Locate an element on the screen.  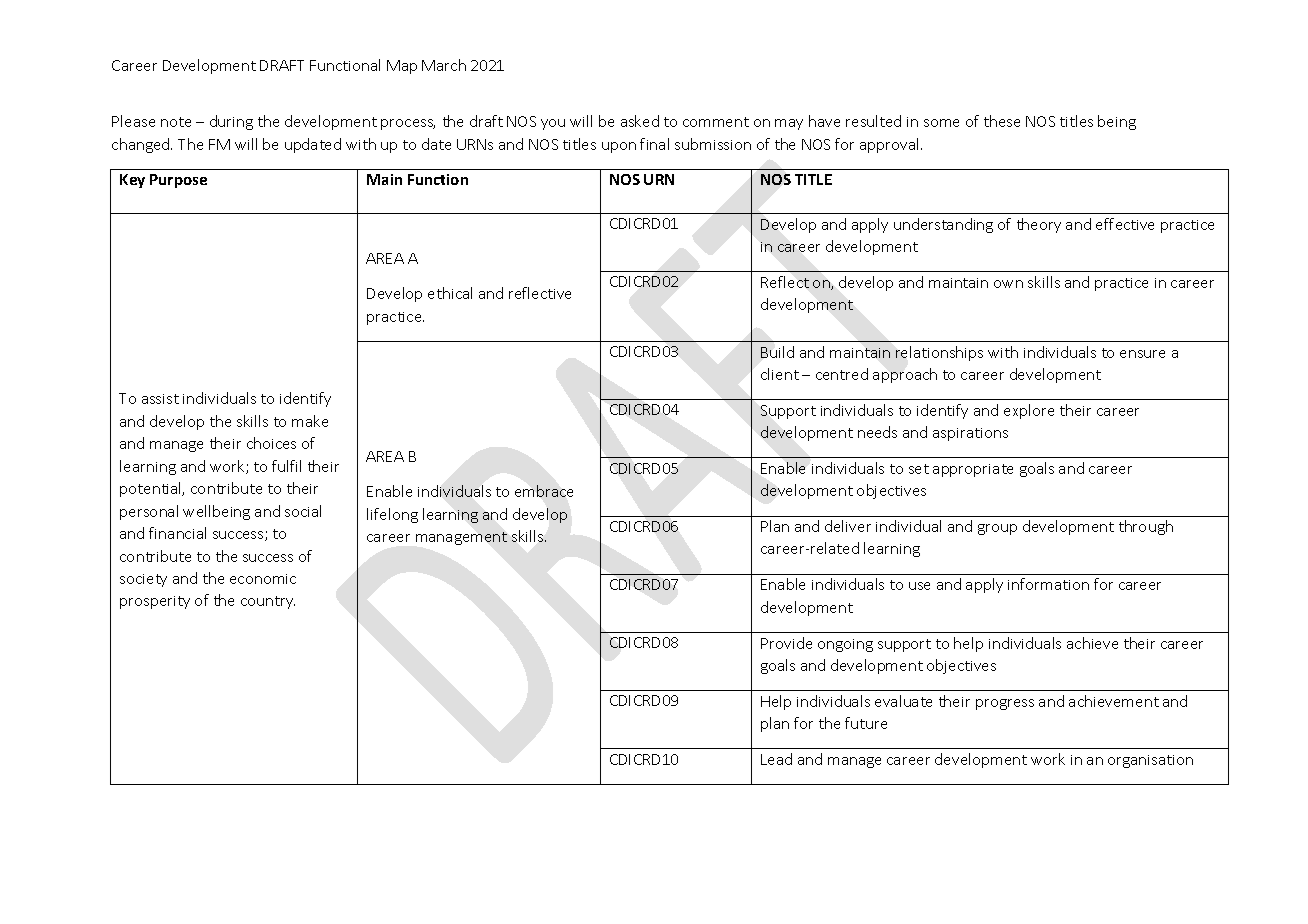
theory is located at coordinates (1039, 225).
